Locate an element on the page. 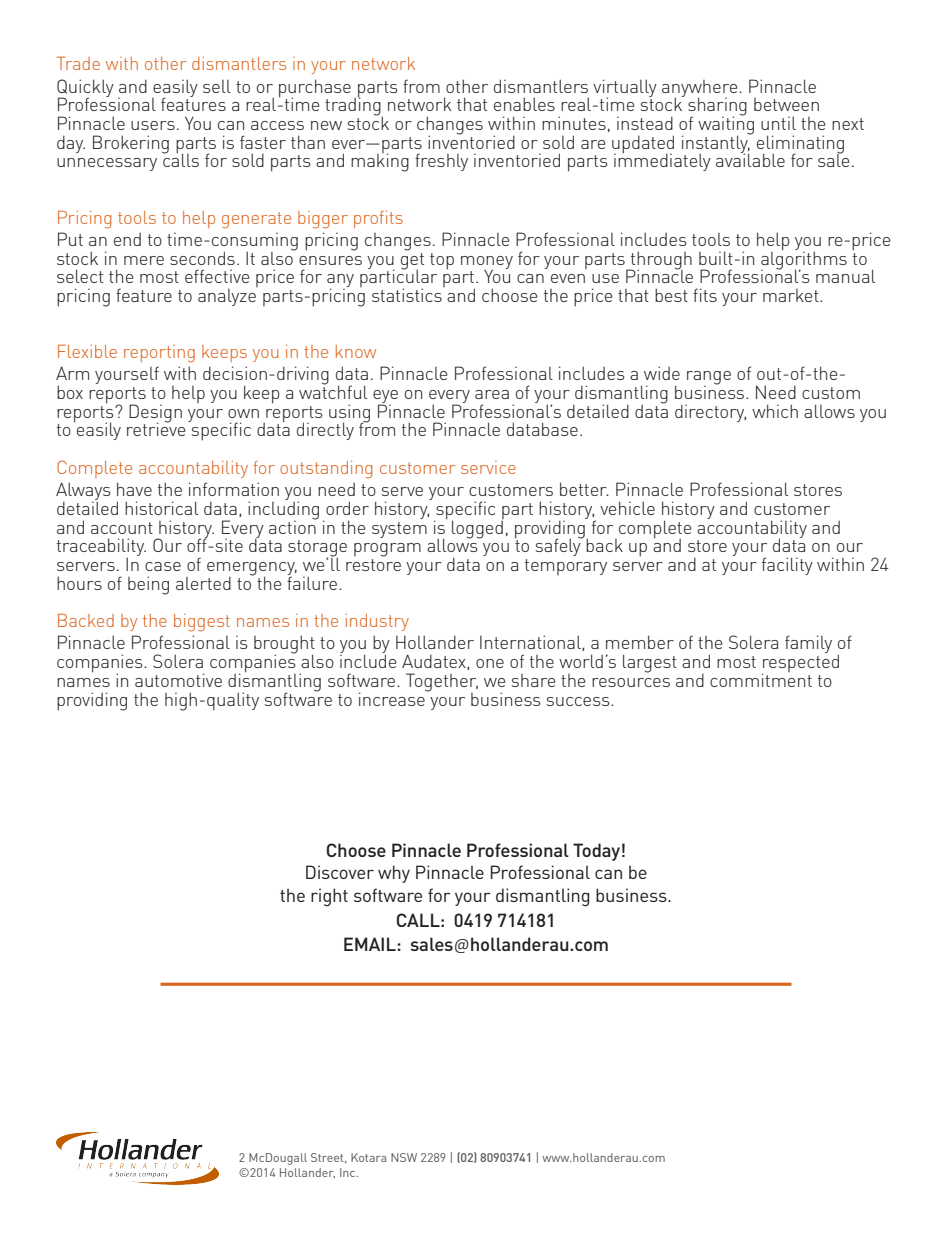 This page has height=1233, width=952. Discover is located at coordinates (340, 872).
